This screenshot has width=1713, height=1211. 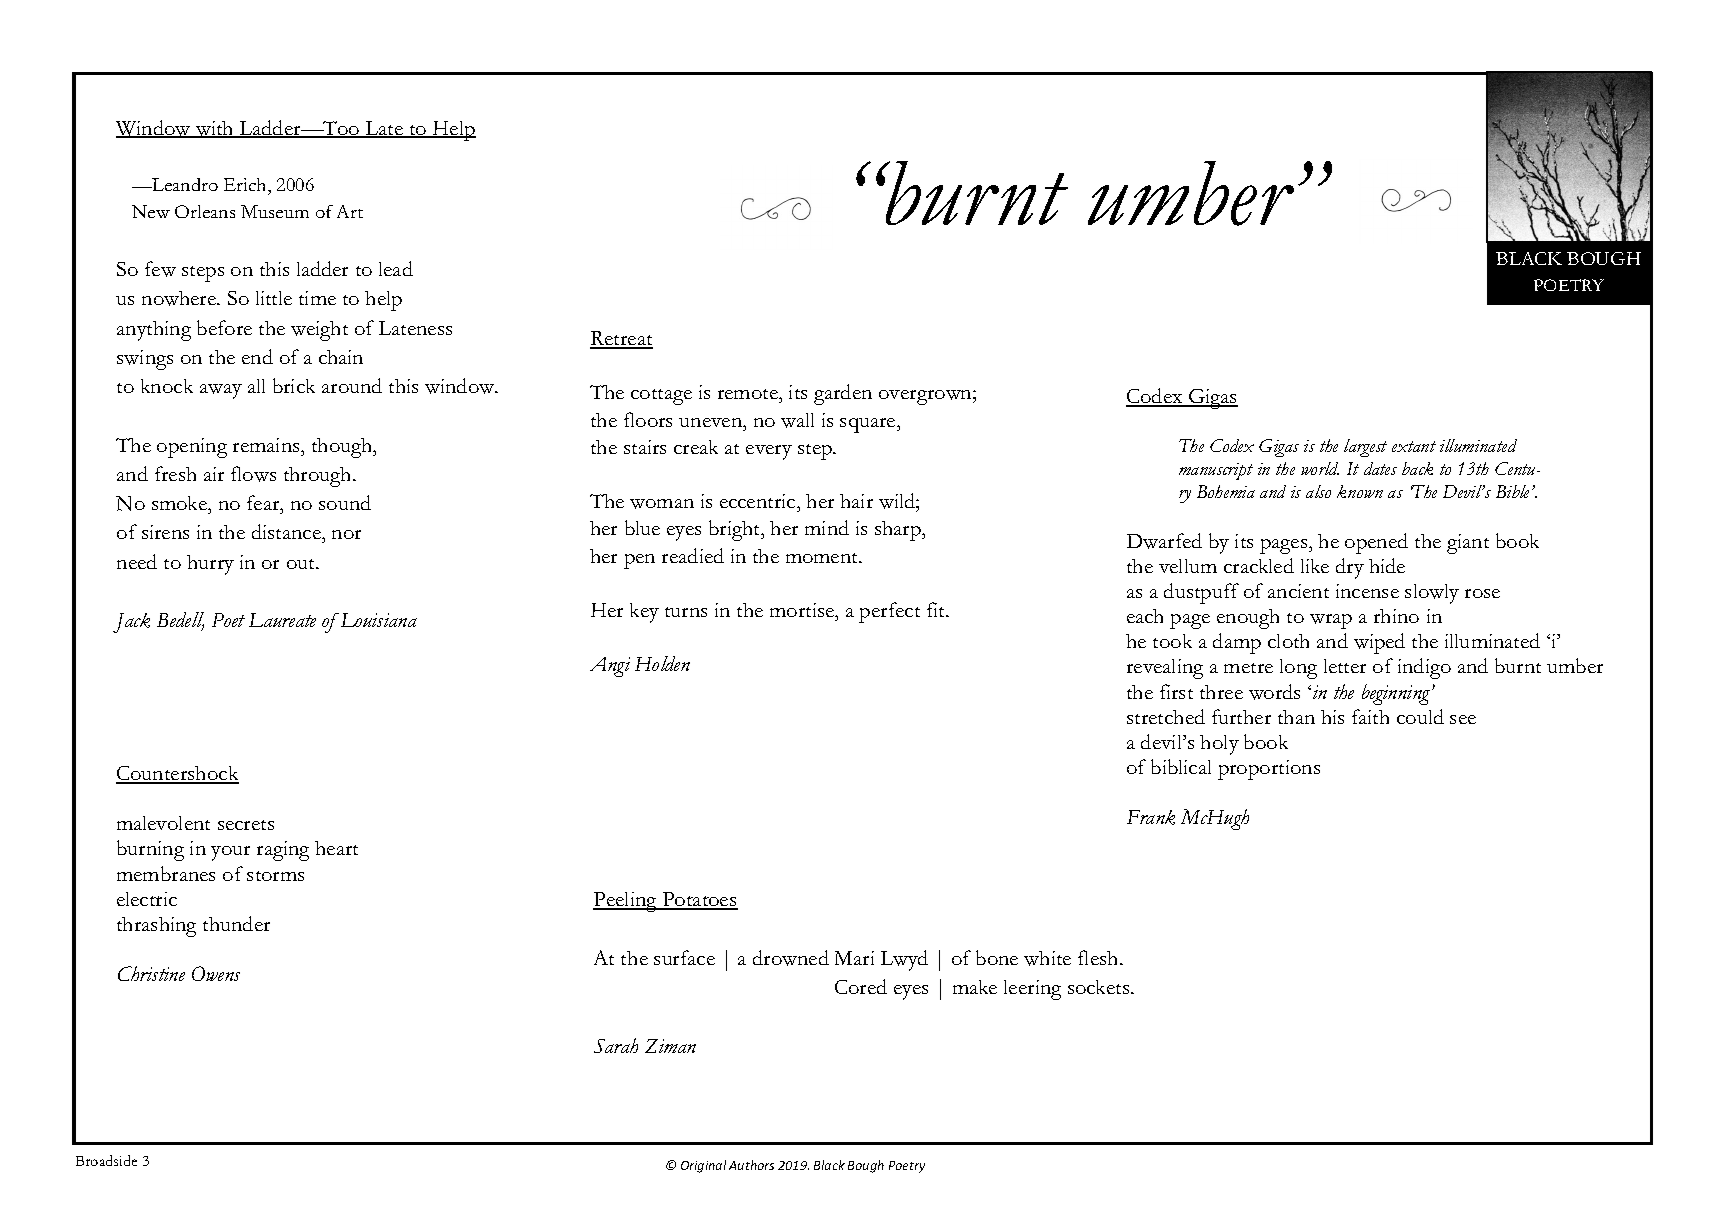 I want to click on wiped, so click(x=1379, y=643).
